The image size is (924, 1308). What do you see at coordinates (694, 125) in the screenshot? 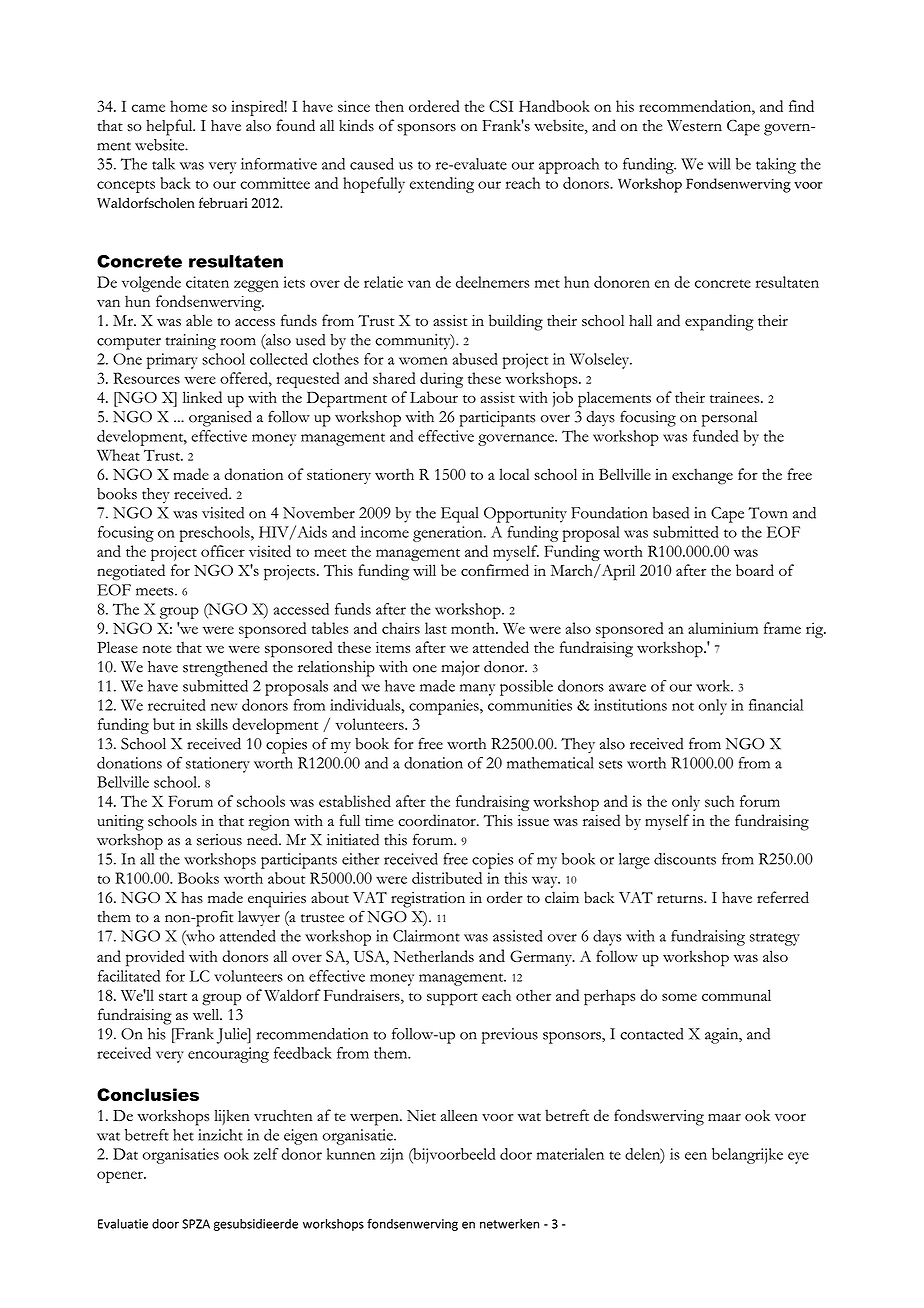
I see `Western` at bounding box center [694, 125].
